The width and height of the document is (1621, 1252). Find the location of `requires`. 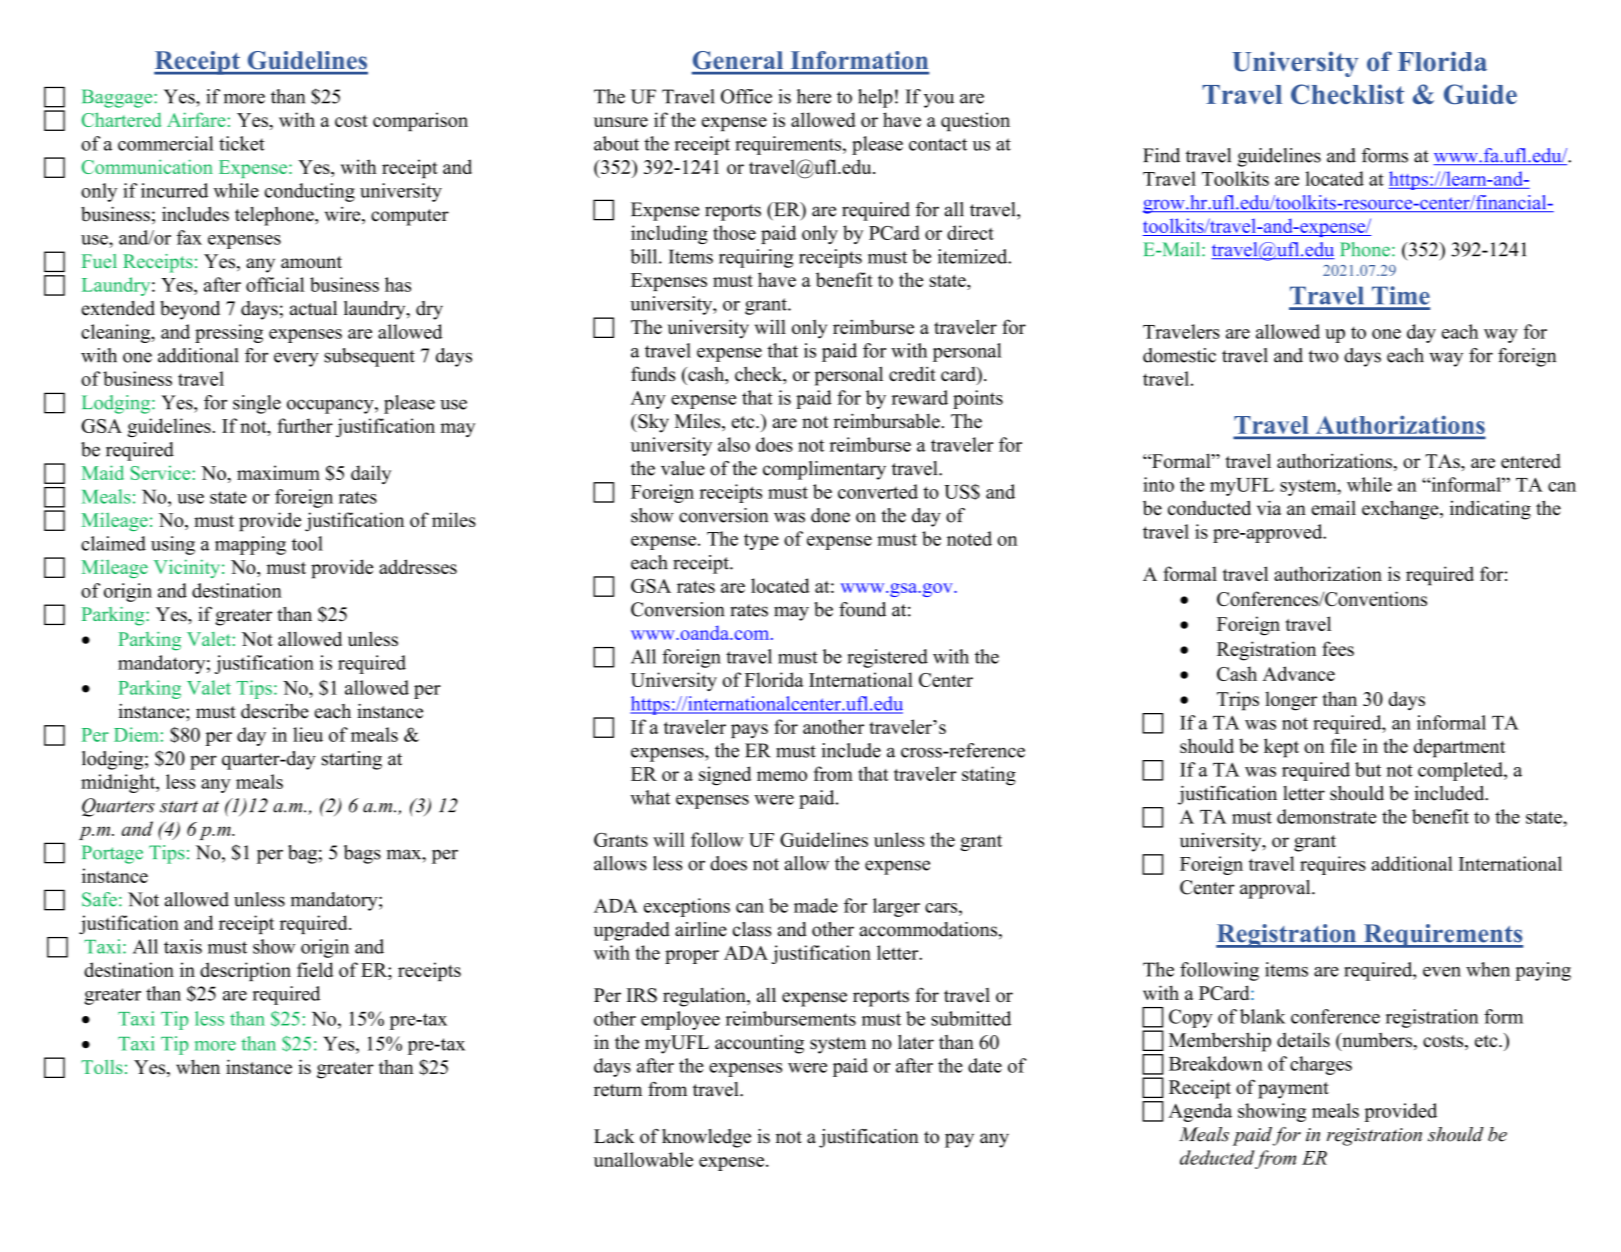

requires is located at coordinates (1333, 865).
